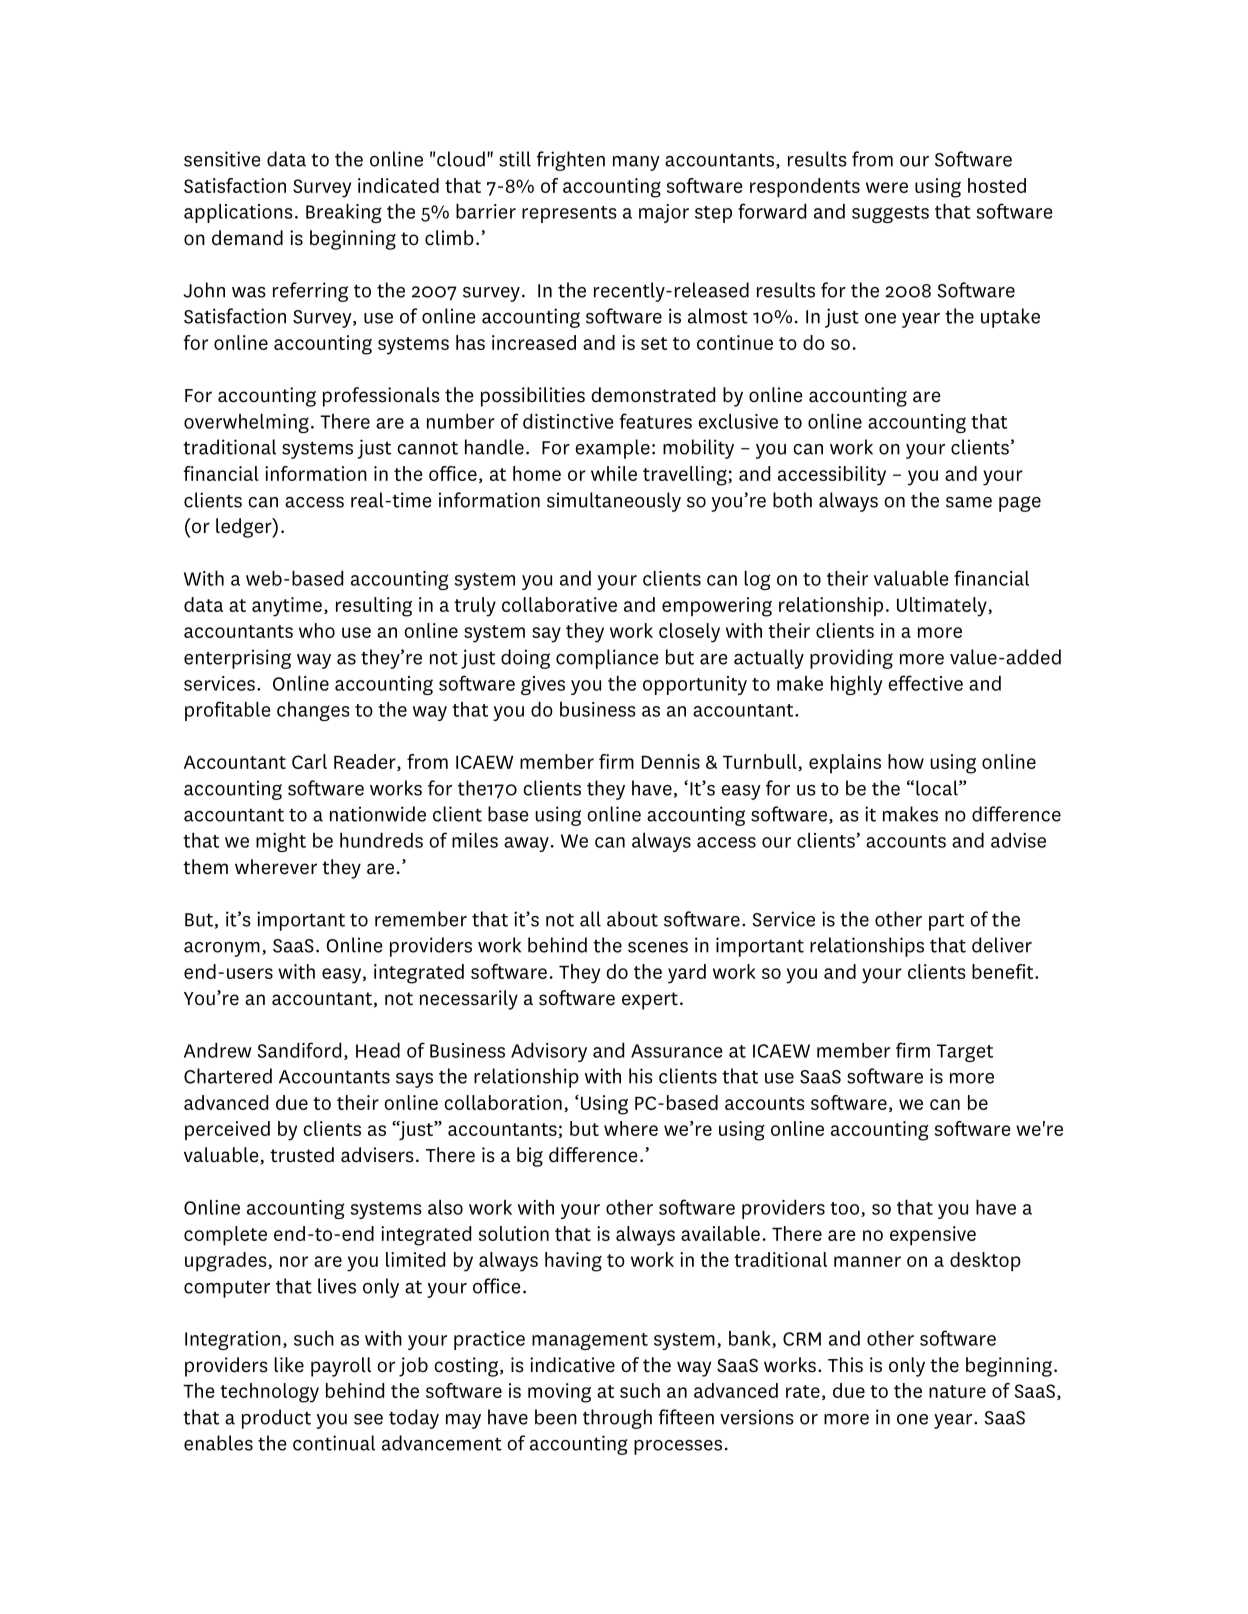 The width and height of the screenshot is (1248, 1614). I want to click on Breaking, so click(344, 213).
